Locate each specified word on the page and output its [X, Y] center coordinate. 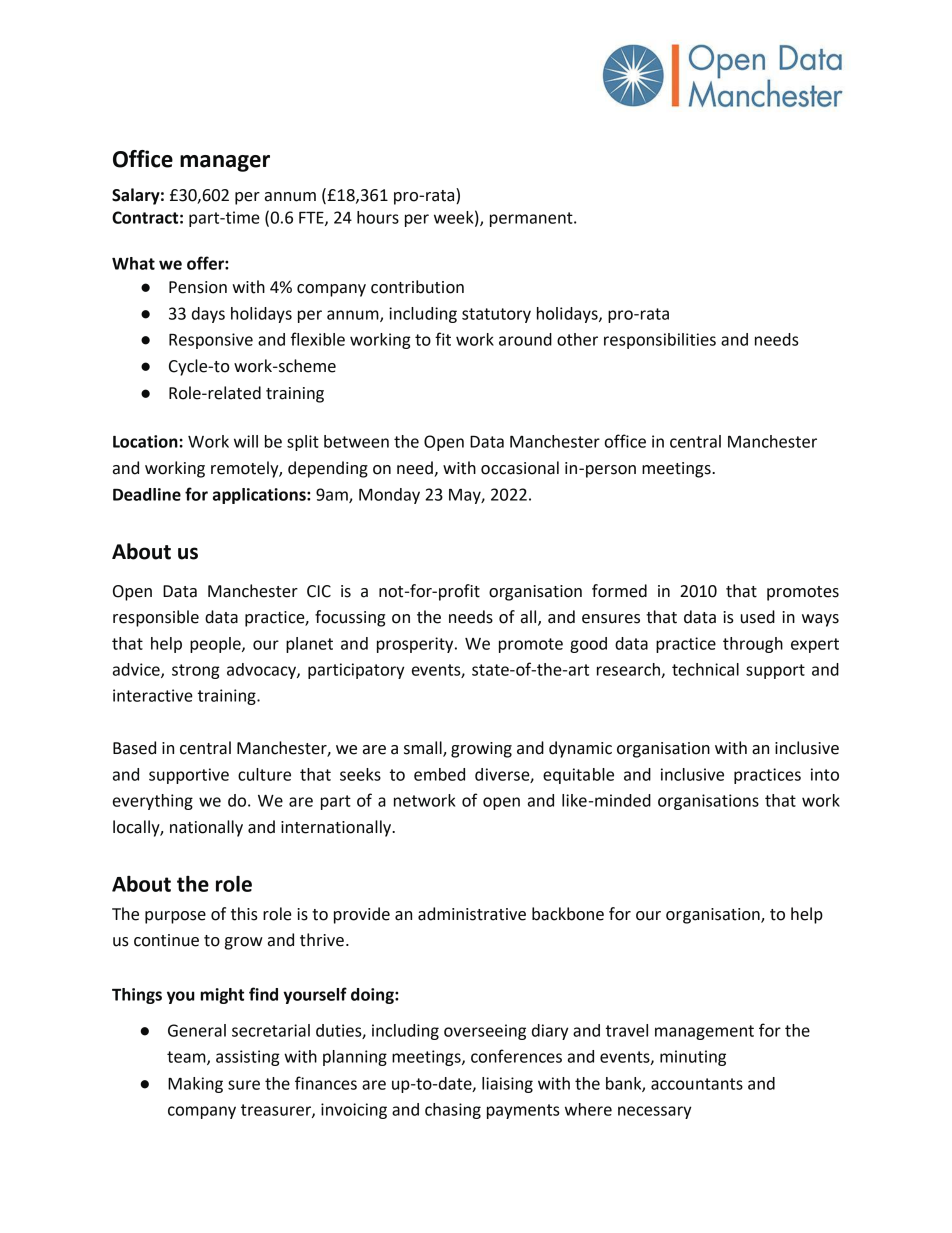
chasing [453, 1111]
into [825, 774]
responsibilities [660, 341]
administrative [472, 914]
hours [378, 217]
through [753, 645]
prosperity [416, 645]
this [244, 914]
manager [225, 163]
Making [195, 1085]
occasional [520, 468]
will [246, 441]
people [216, 645]
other [577, 339]
